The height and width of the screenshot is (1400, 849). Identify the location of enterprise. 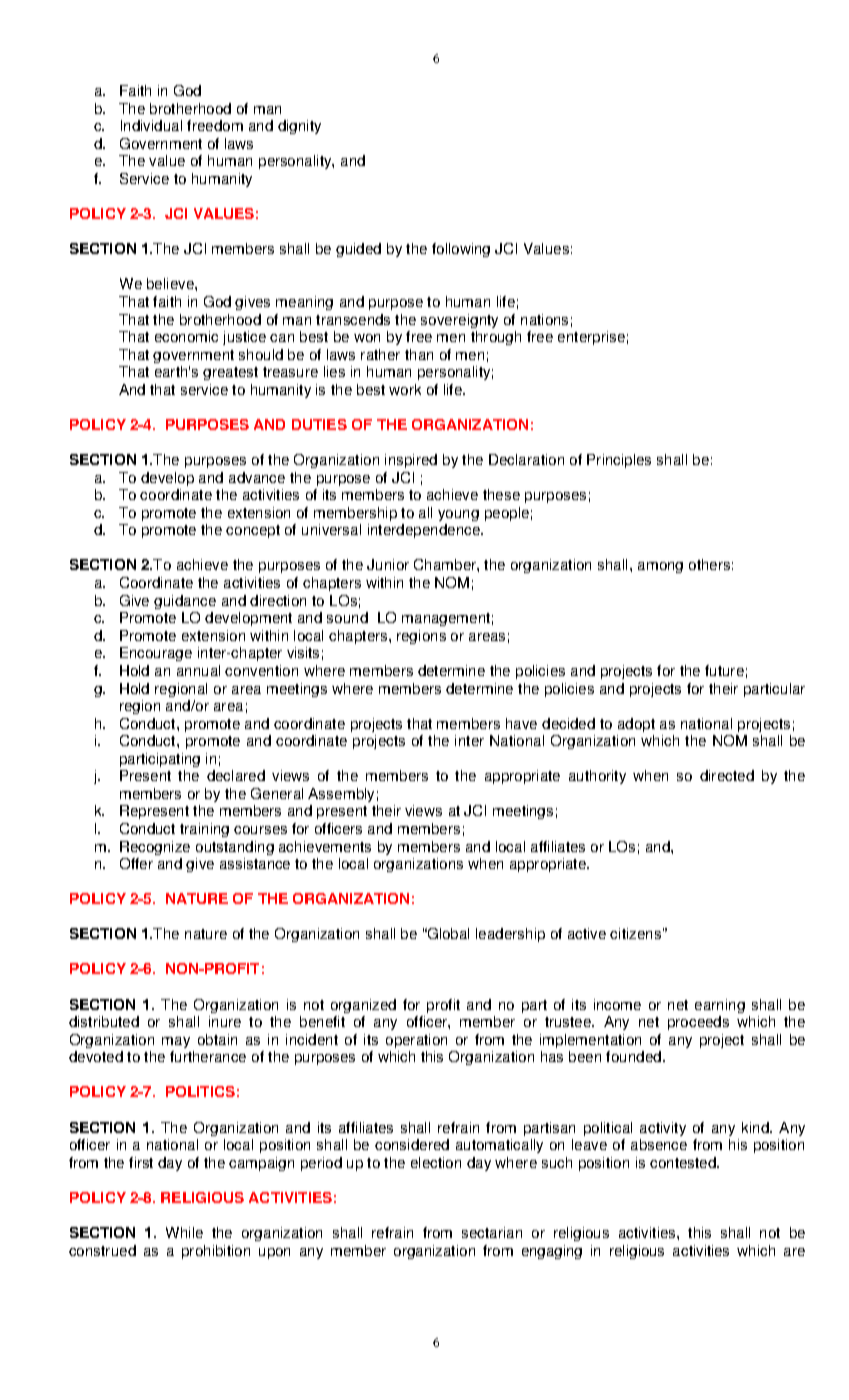
(591, 338).
